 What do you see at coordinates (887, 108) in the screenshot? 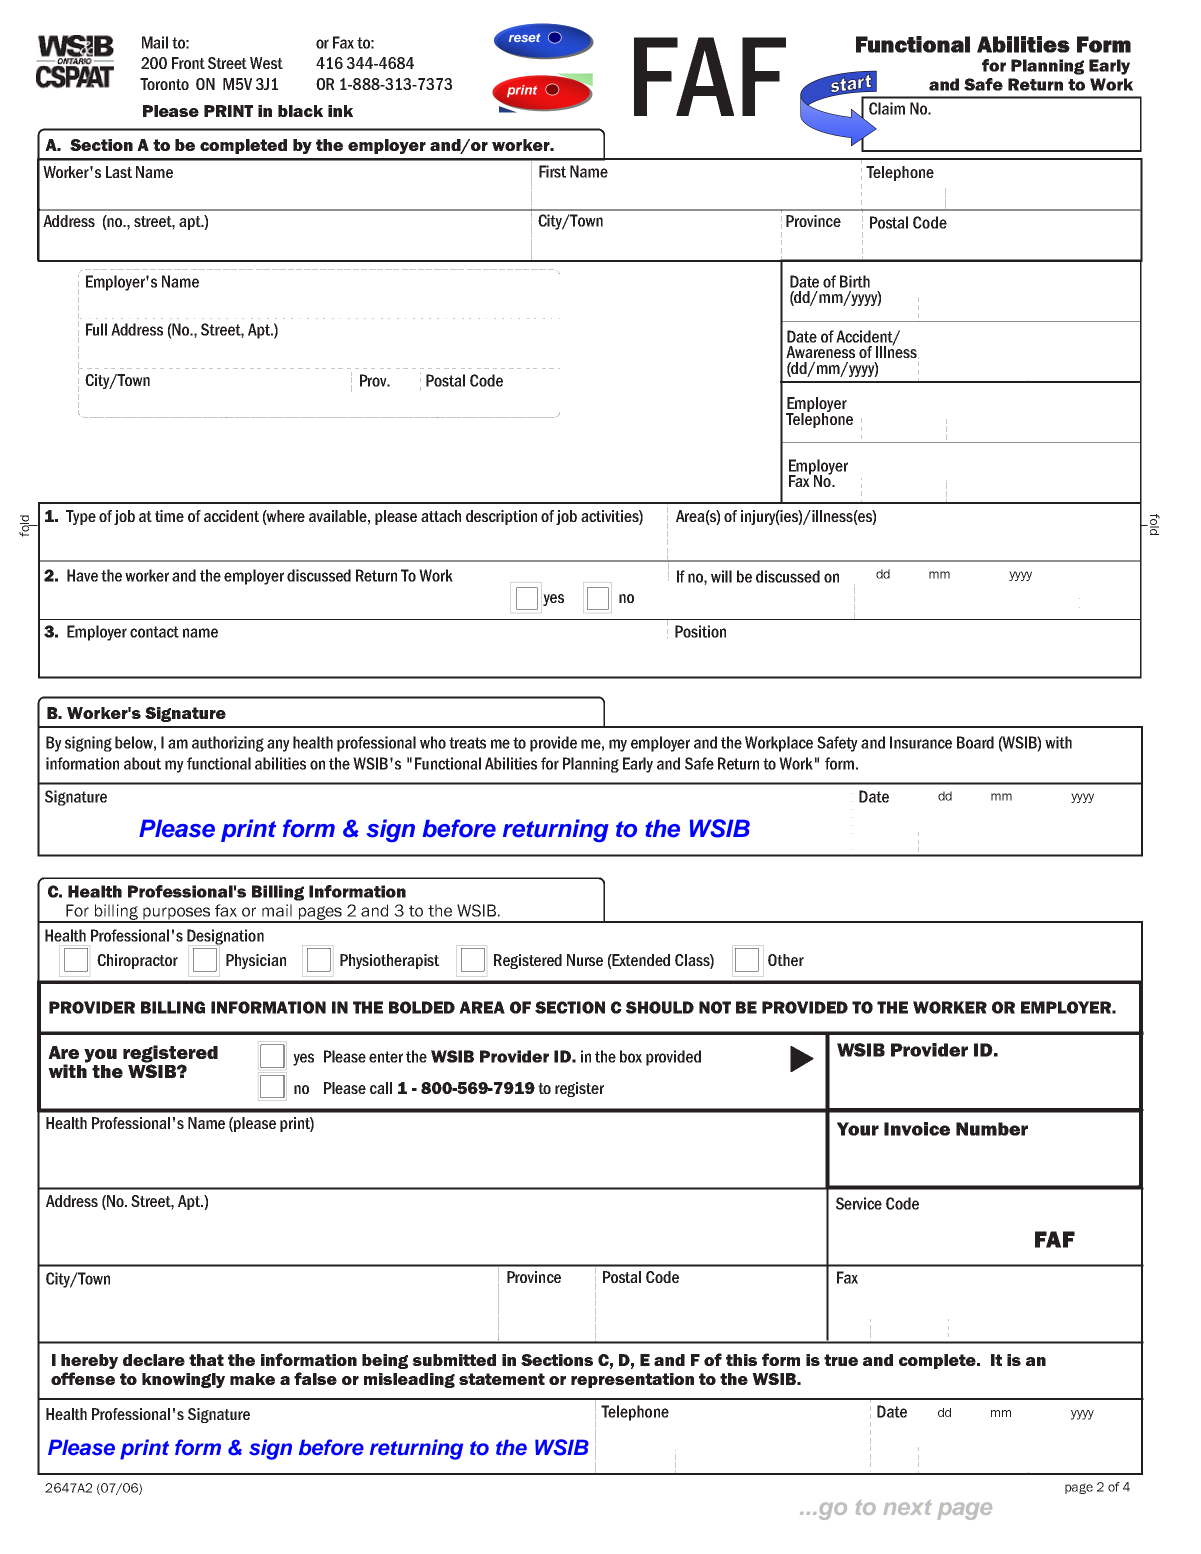
I see `Claim` at bounding box center [887, 108].
